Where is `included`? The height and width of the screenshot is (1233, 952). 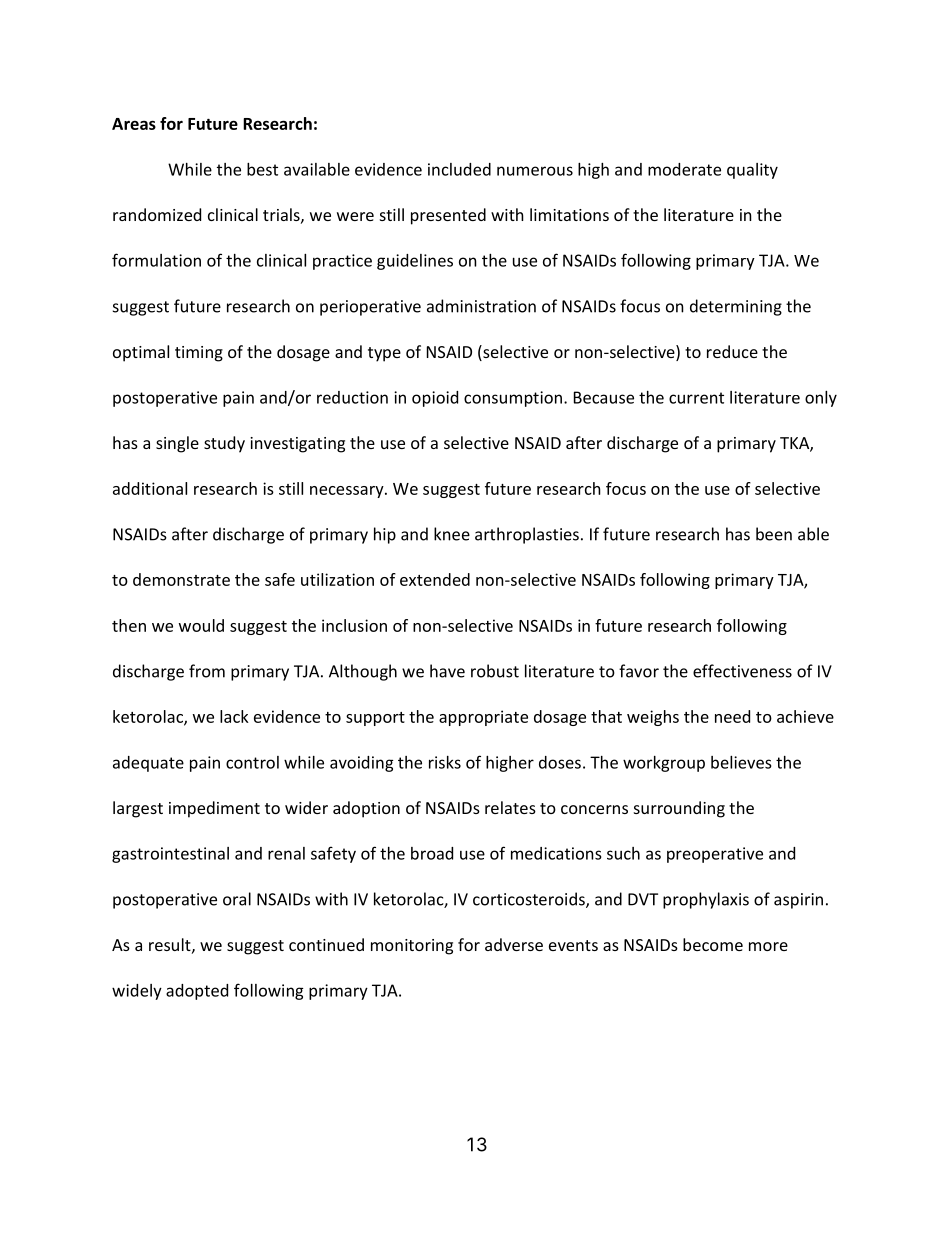
included is located at coordinates (459, 169).
